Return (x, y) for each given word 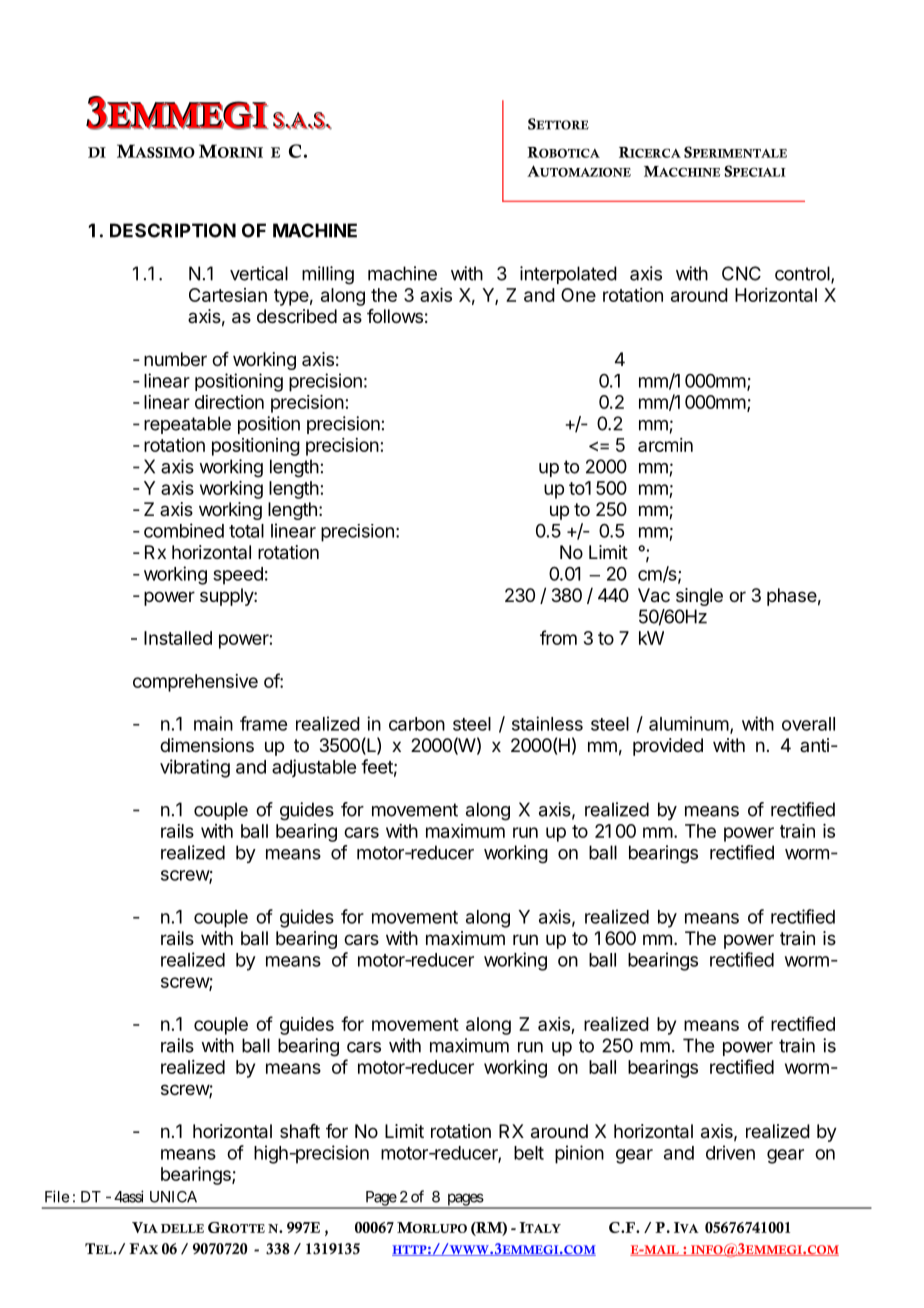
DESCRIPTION (173, 230)
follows (395, 316)
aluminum (689, 723)
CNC (741, 273)
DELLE (182, 1228)
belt (529, 1153)
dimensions (207, 745)
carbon (417, 724)
